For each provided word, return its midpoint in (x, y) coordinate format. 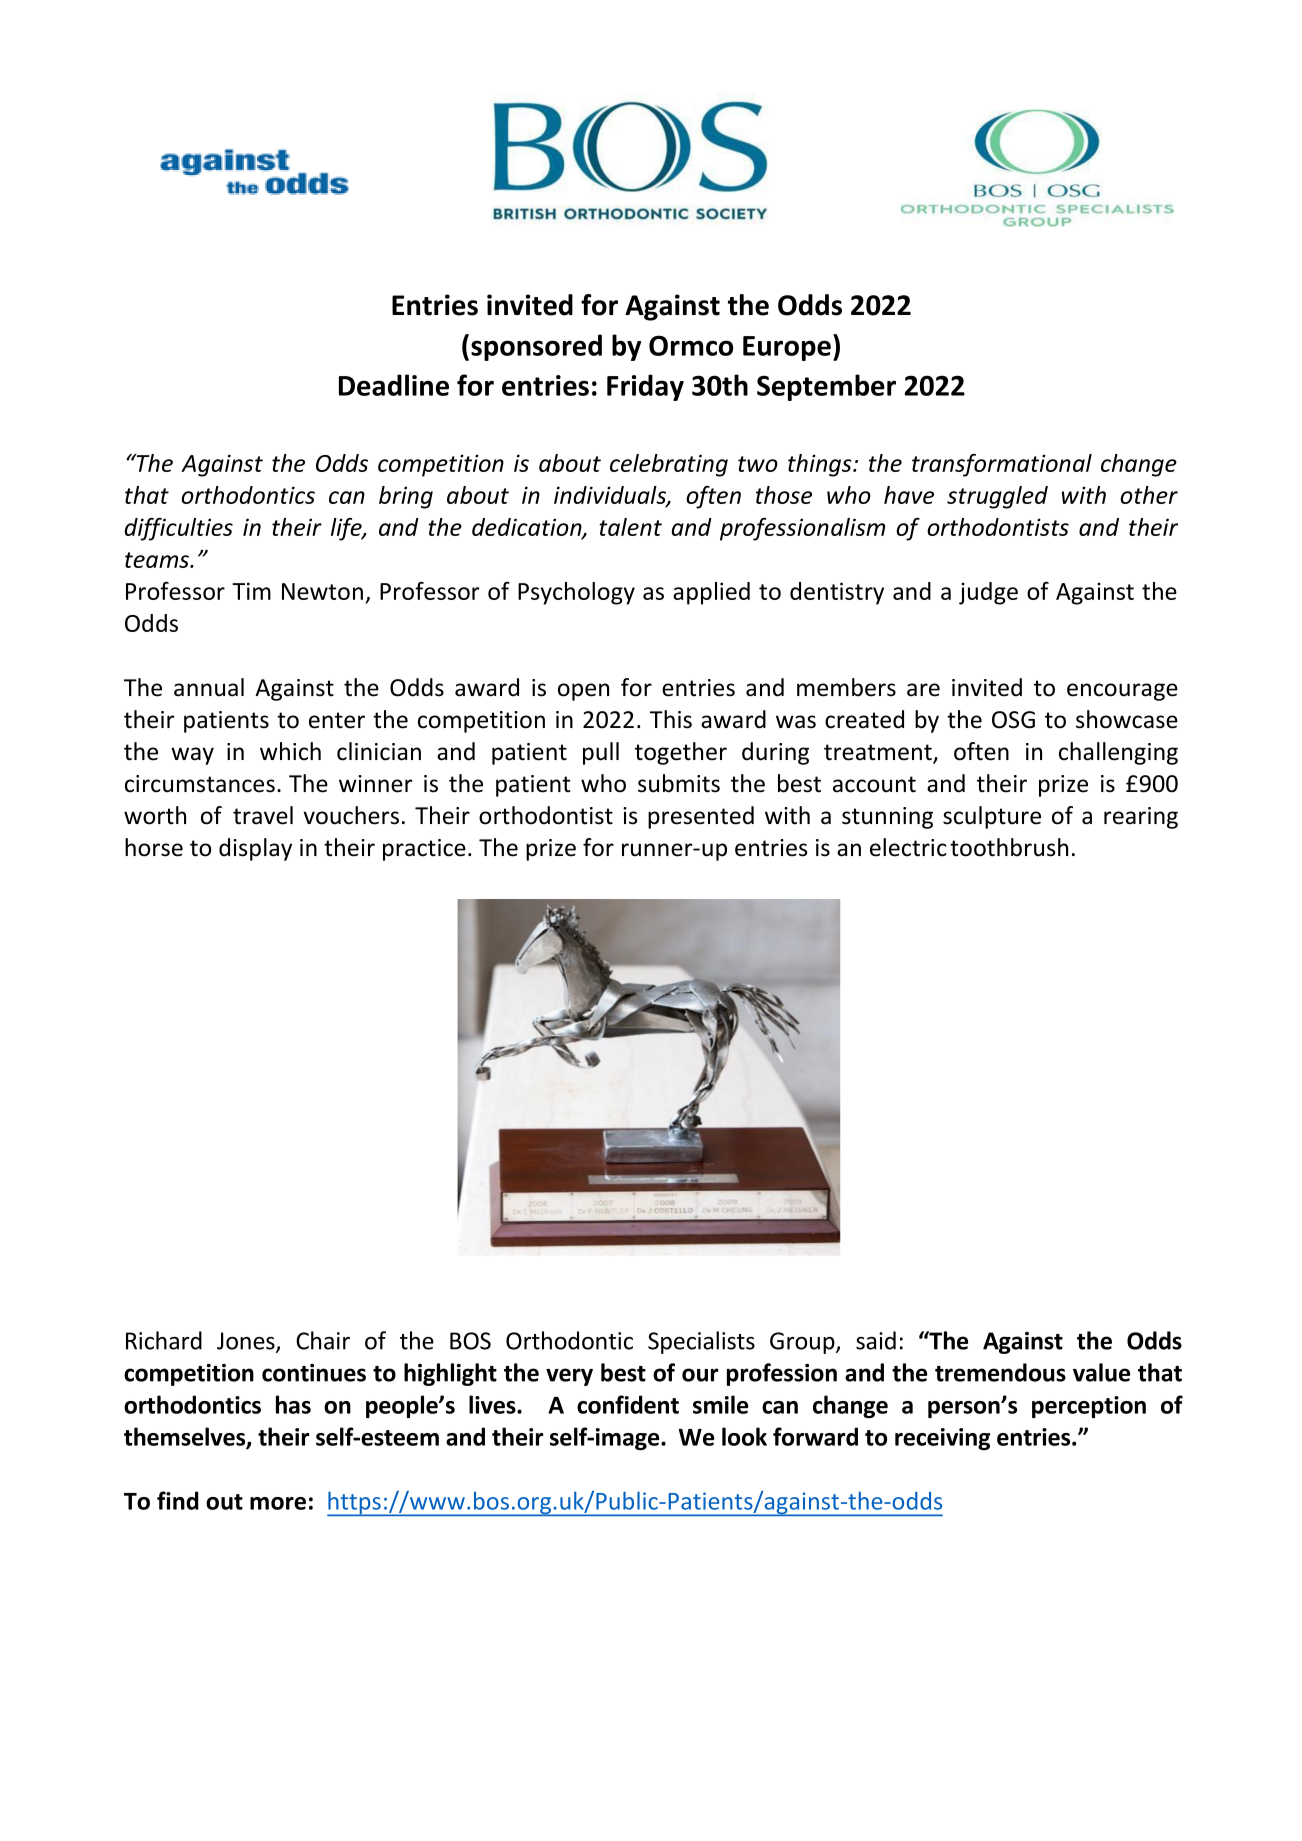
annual (209, 687)
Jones (247, 1342)
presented (701, 817)
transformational (1002, 465)
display (255, 849)
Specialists (701, 1342)
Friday (645, 387)
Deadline (394, 385)
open (583, 692)
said (876, 1340)
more (278, 1503)
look (744, 1436)
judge (988, 593)
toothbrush (1009, 847)
